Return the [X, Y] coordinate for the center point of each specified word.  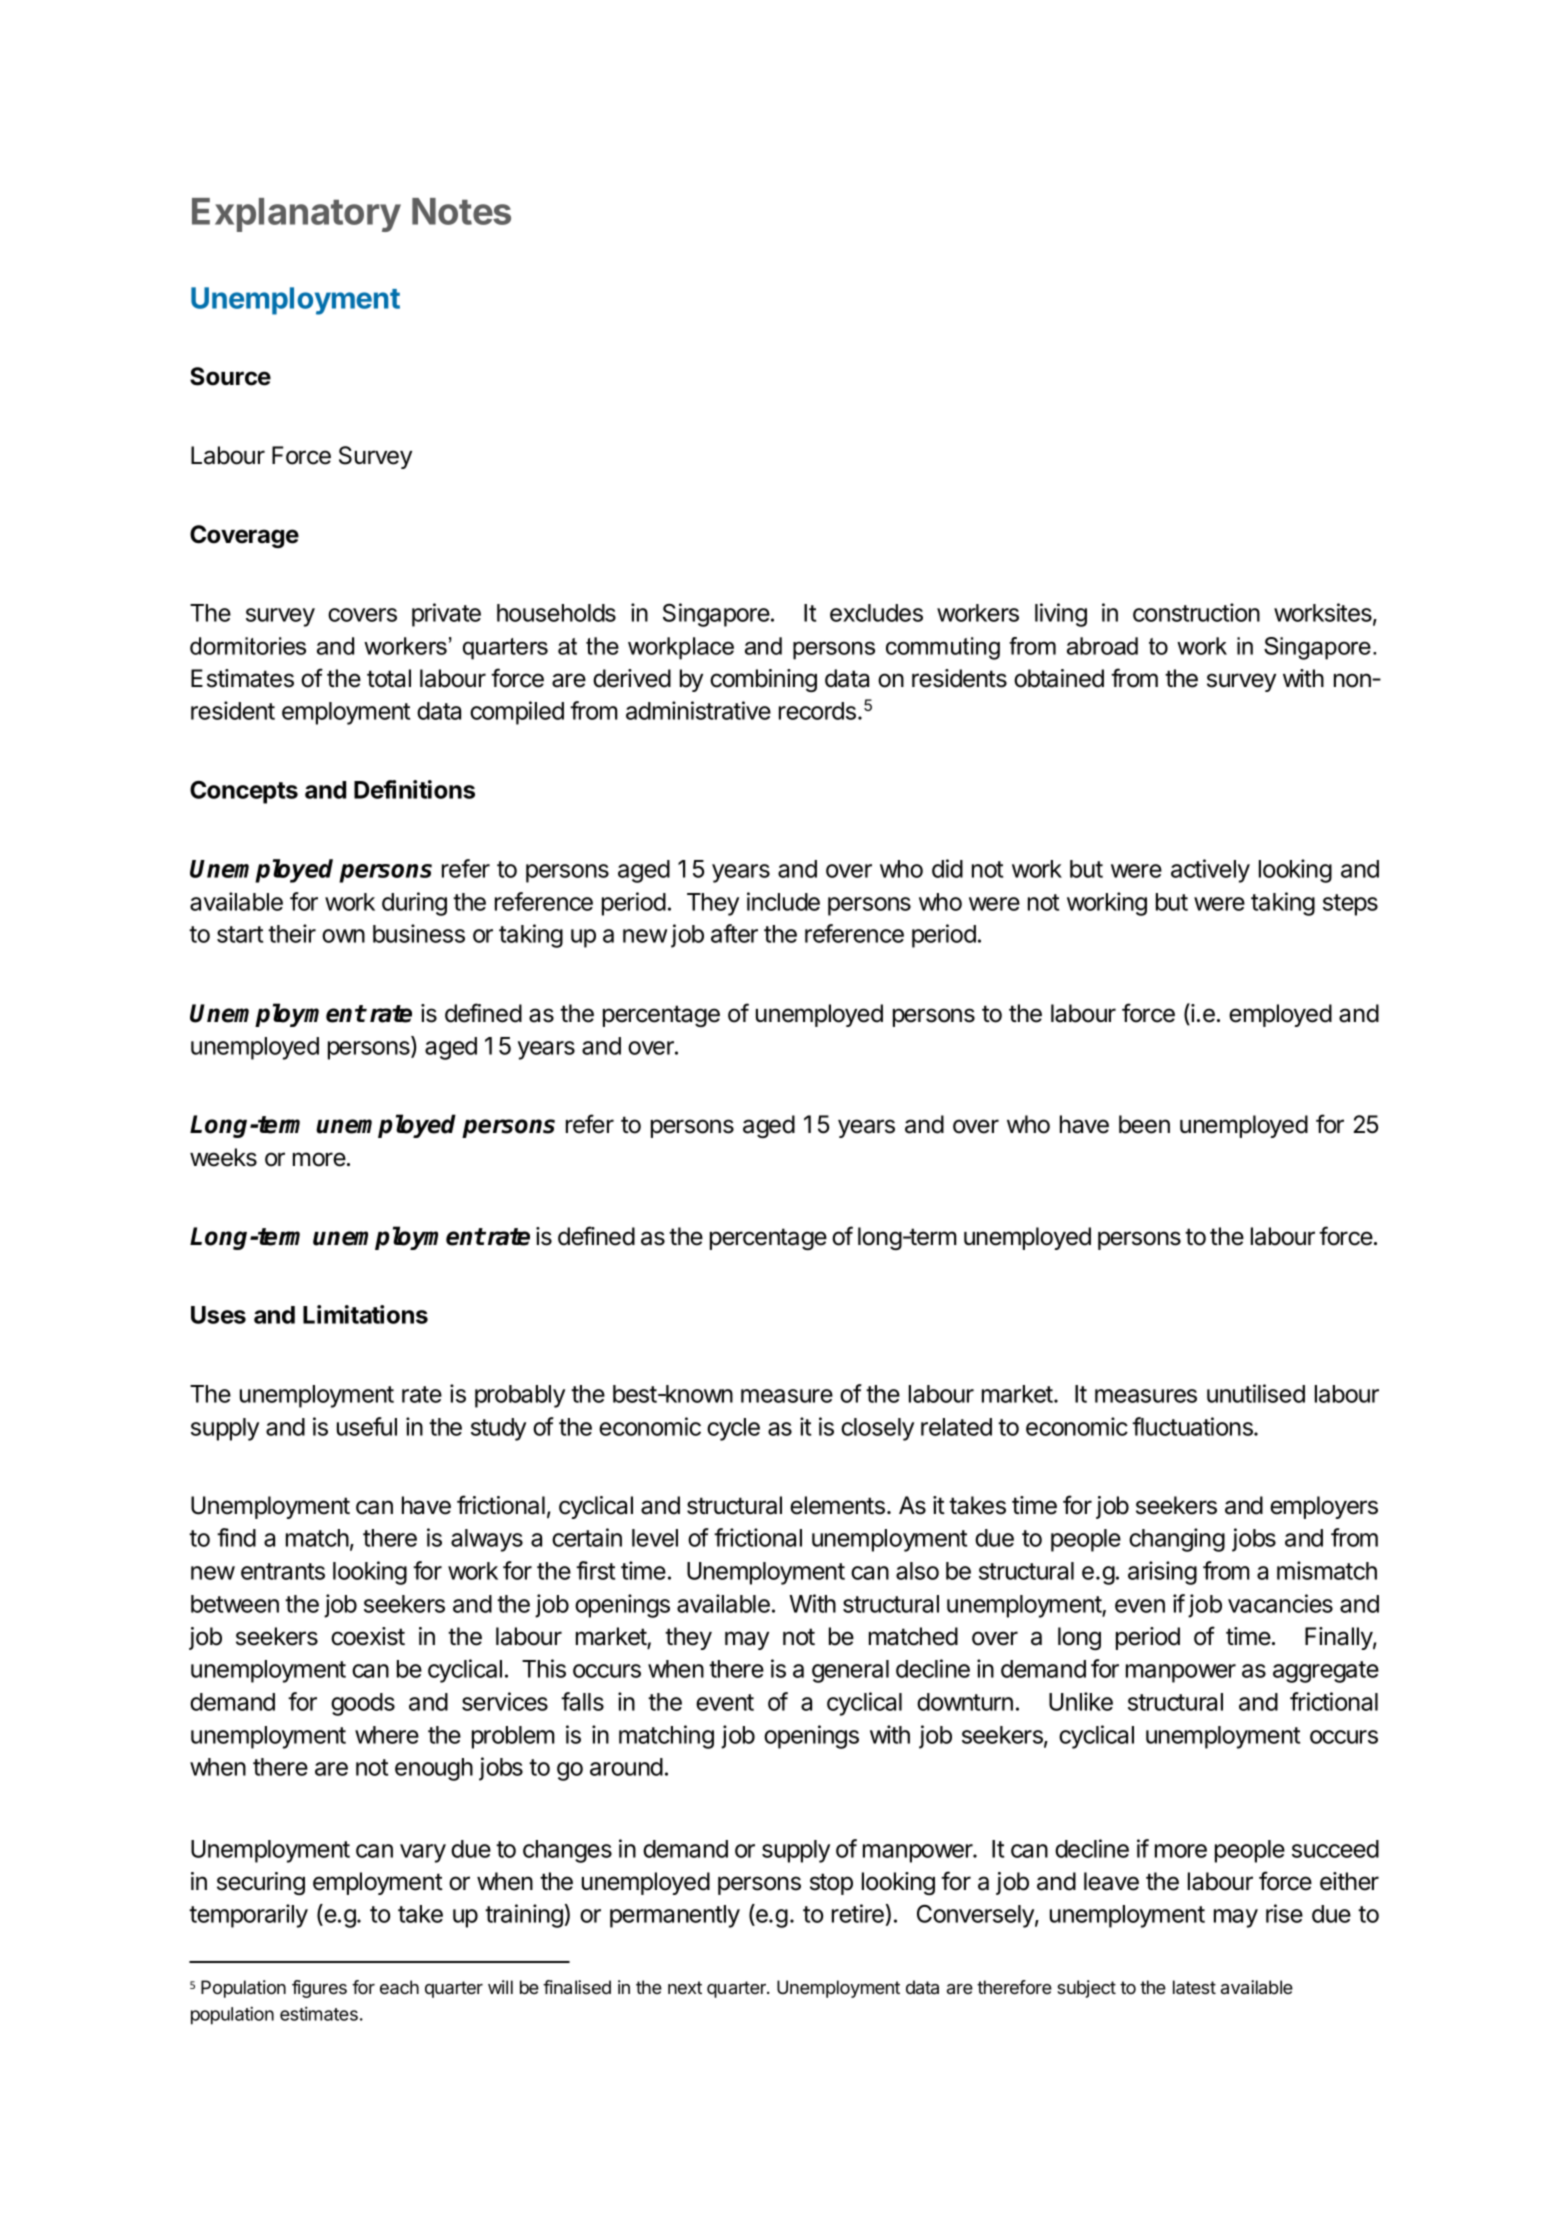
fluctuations [1193, 1426]
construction [1196, 612]
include [783, 901]
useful [367, 1426]
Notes [461, 211]
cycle [733, 1429]
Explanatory [296, 215]
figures [319, 1989]
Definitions [414, 789]
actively [1210, 871]
